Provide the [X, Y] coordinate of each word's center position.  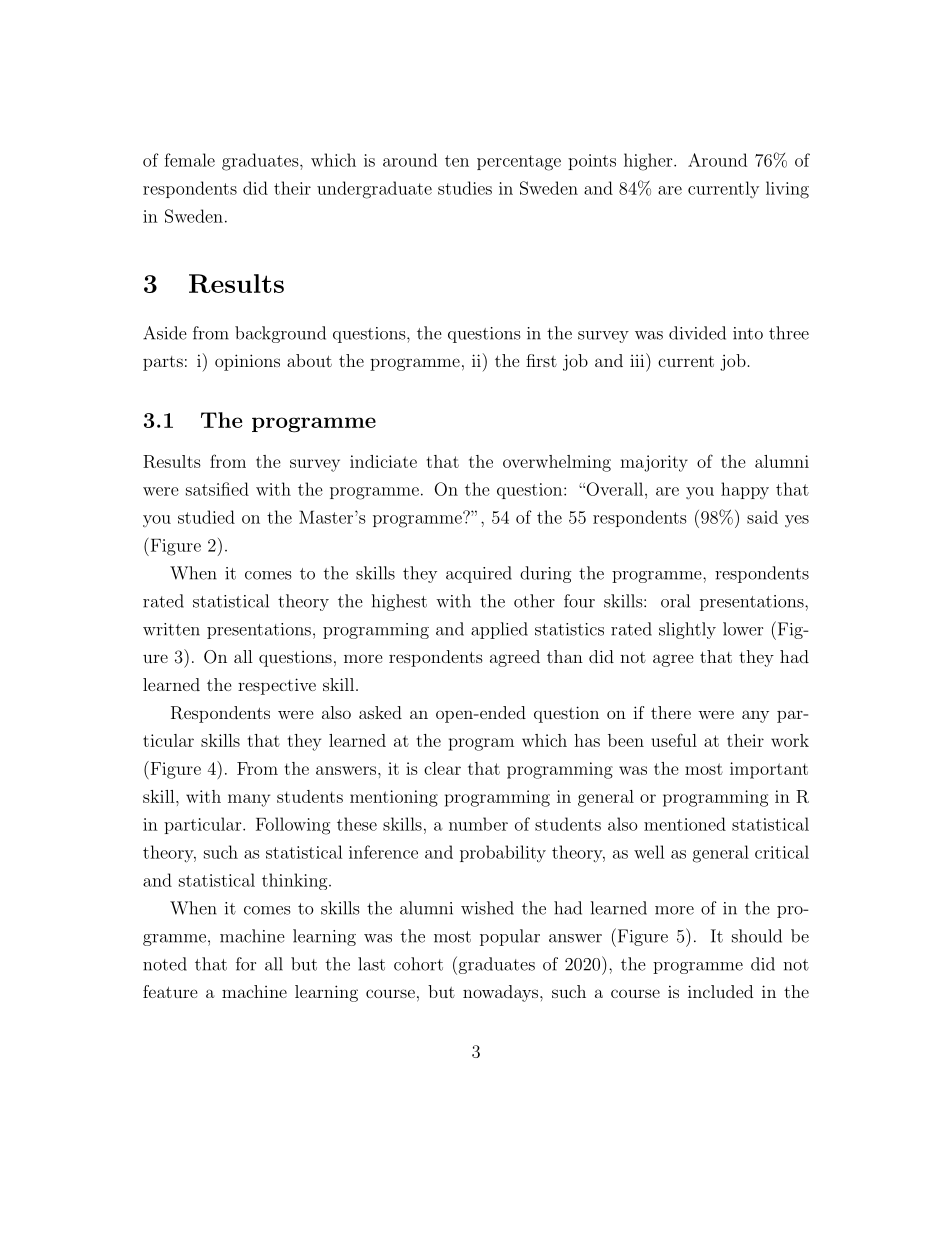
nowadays [502, 993]
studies [465, 188]
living [787, 190]
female [189, 160]
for [246, 964]
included [720, 991]
